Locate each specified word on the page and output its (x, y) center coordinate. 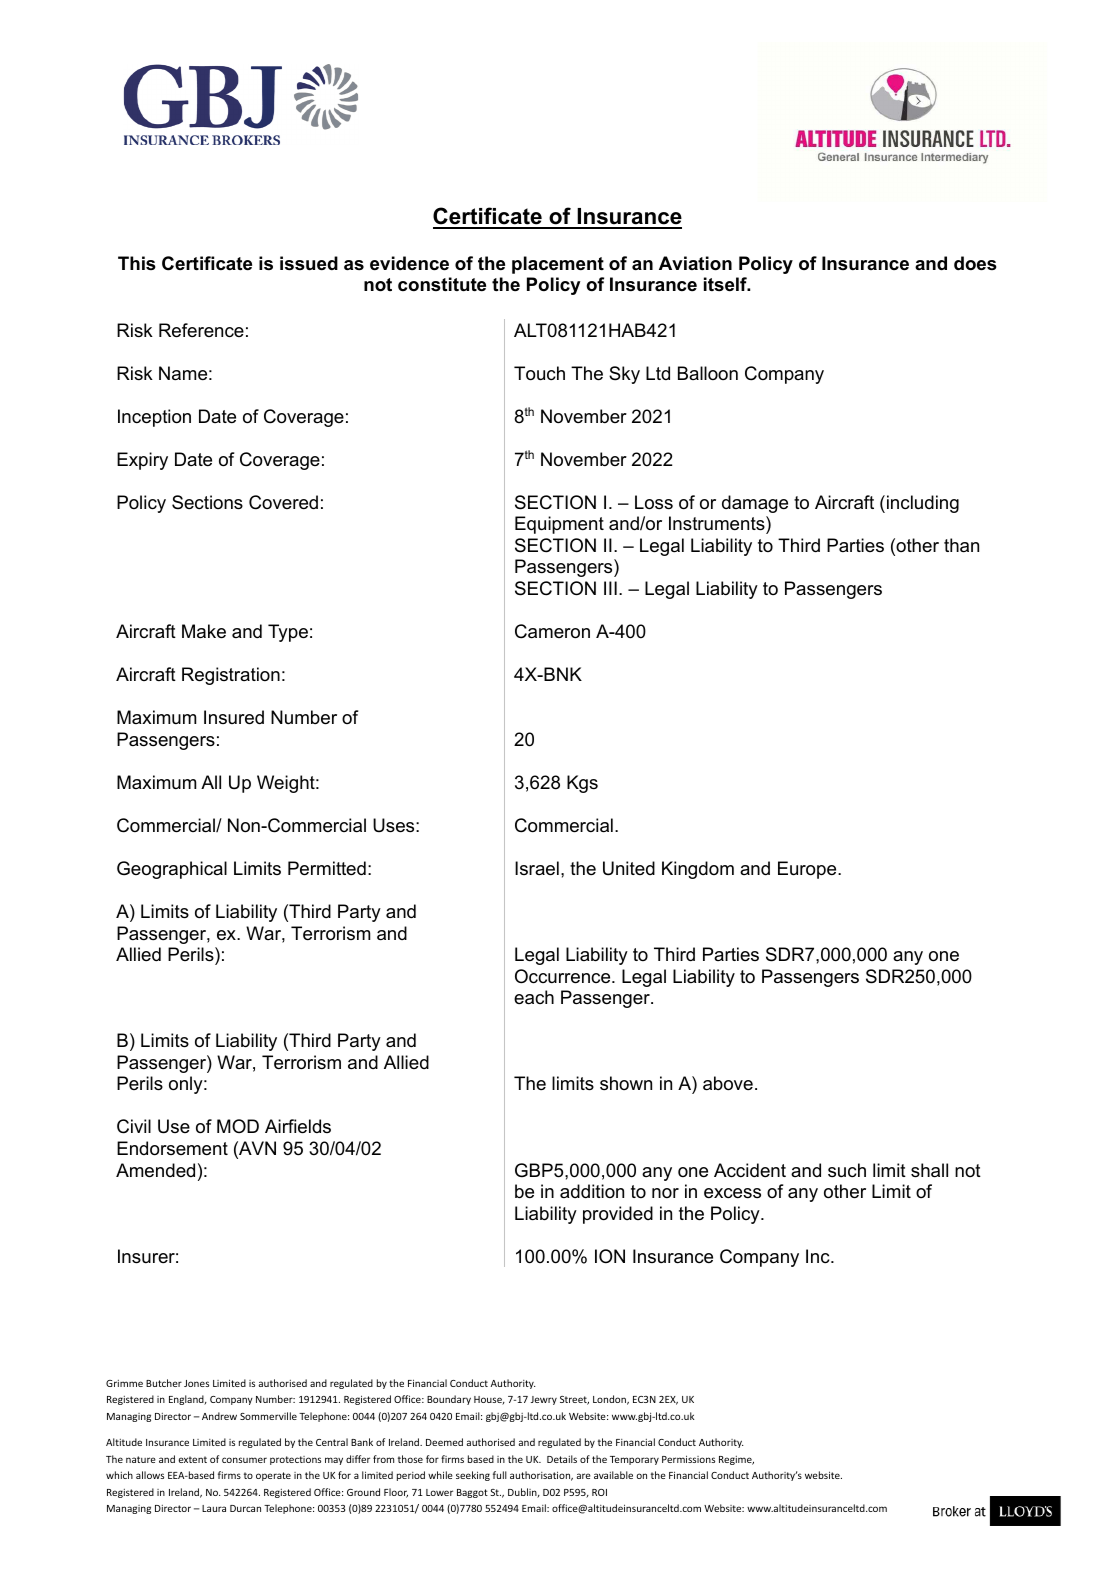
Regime (736, 1460)
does (975, 263)
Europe (808, 870)
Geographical (172, 870)
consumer (244, 1460)
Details (562, 1459)
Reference (201, 330)
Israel (537, 868)
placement (558, 265)
